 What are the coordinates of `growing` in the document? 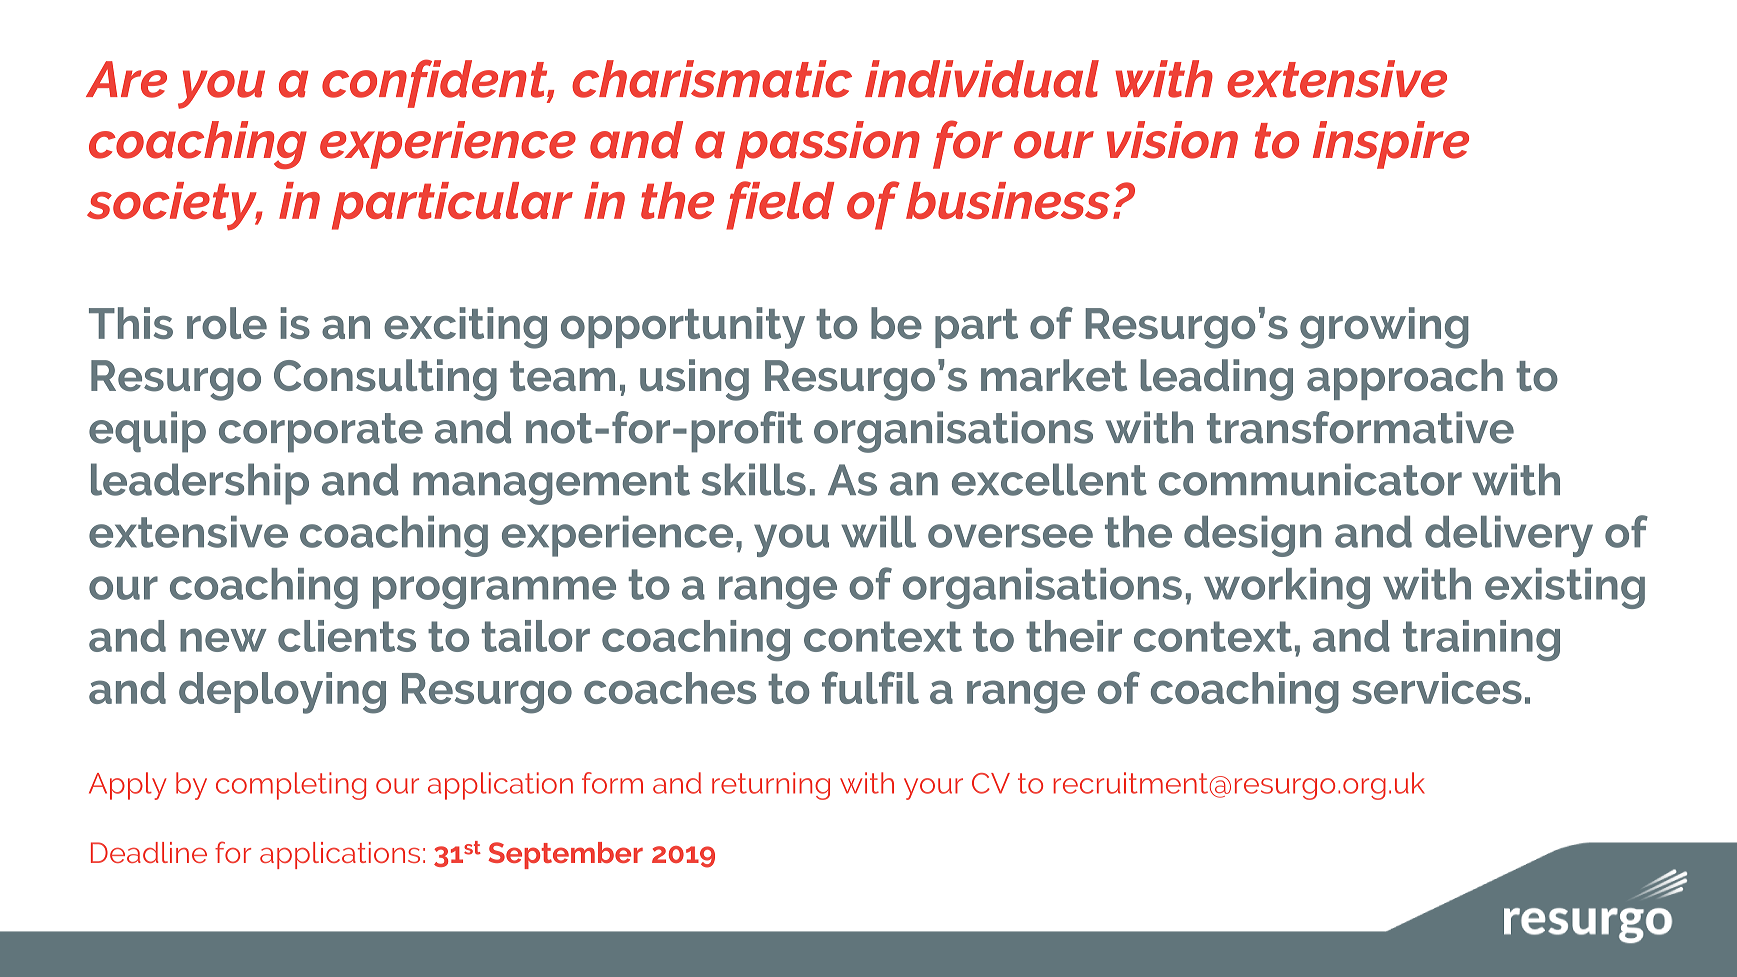 It's located at (1384, 328).
